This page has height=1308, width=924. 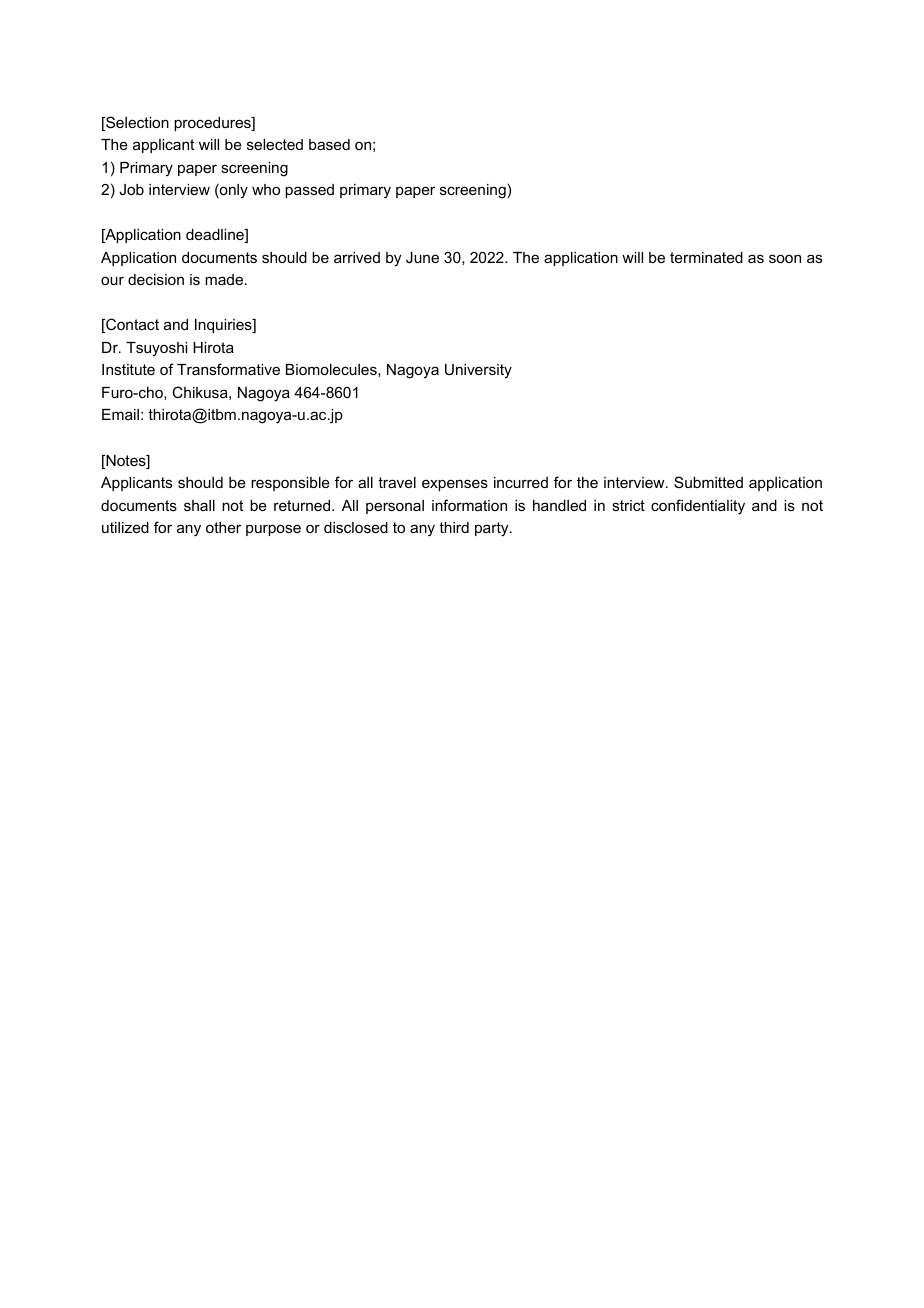 I want to click on arrived, so click(x=357, y=257).
